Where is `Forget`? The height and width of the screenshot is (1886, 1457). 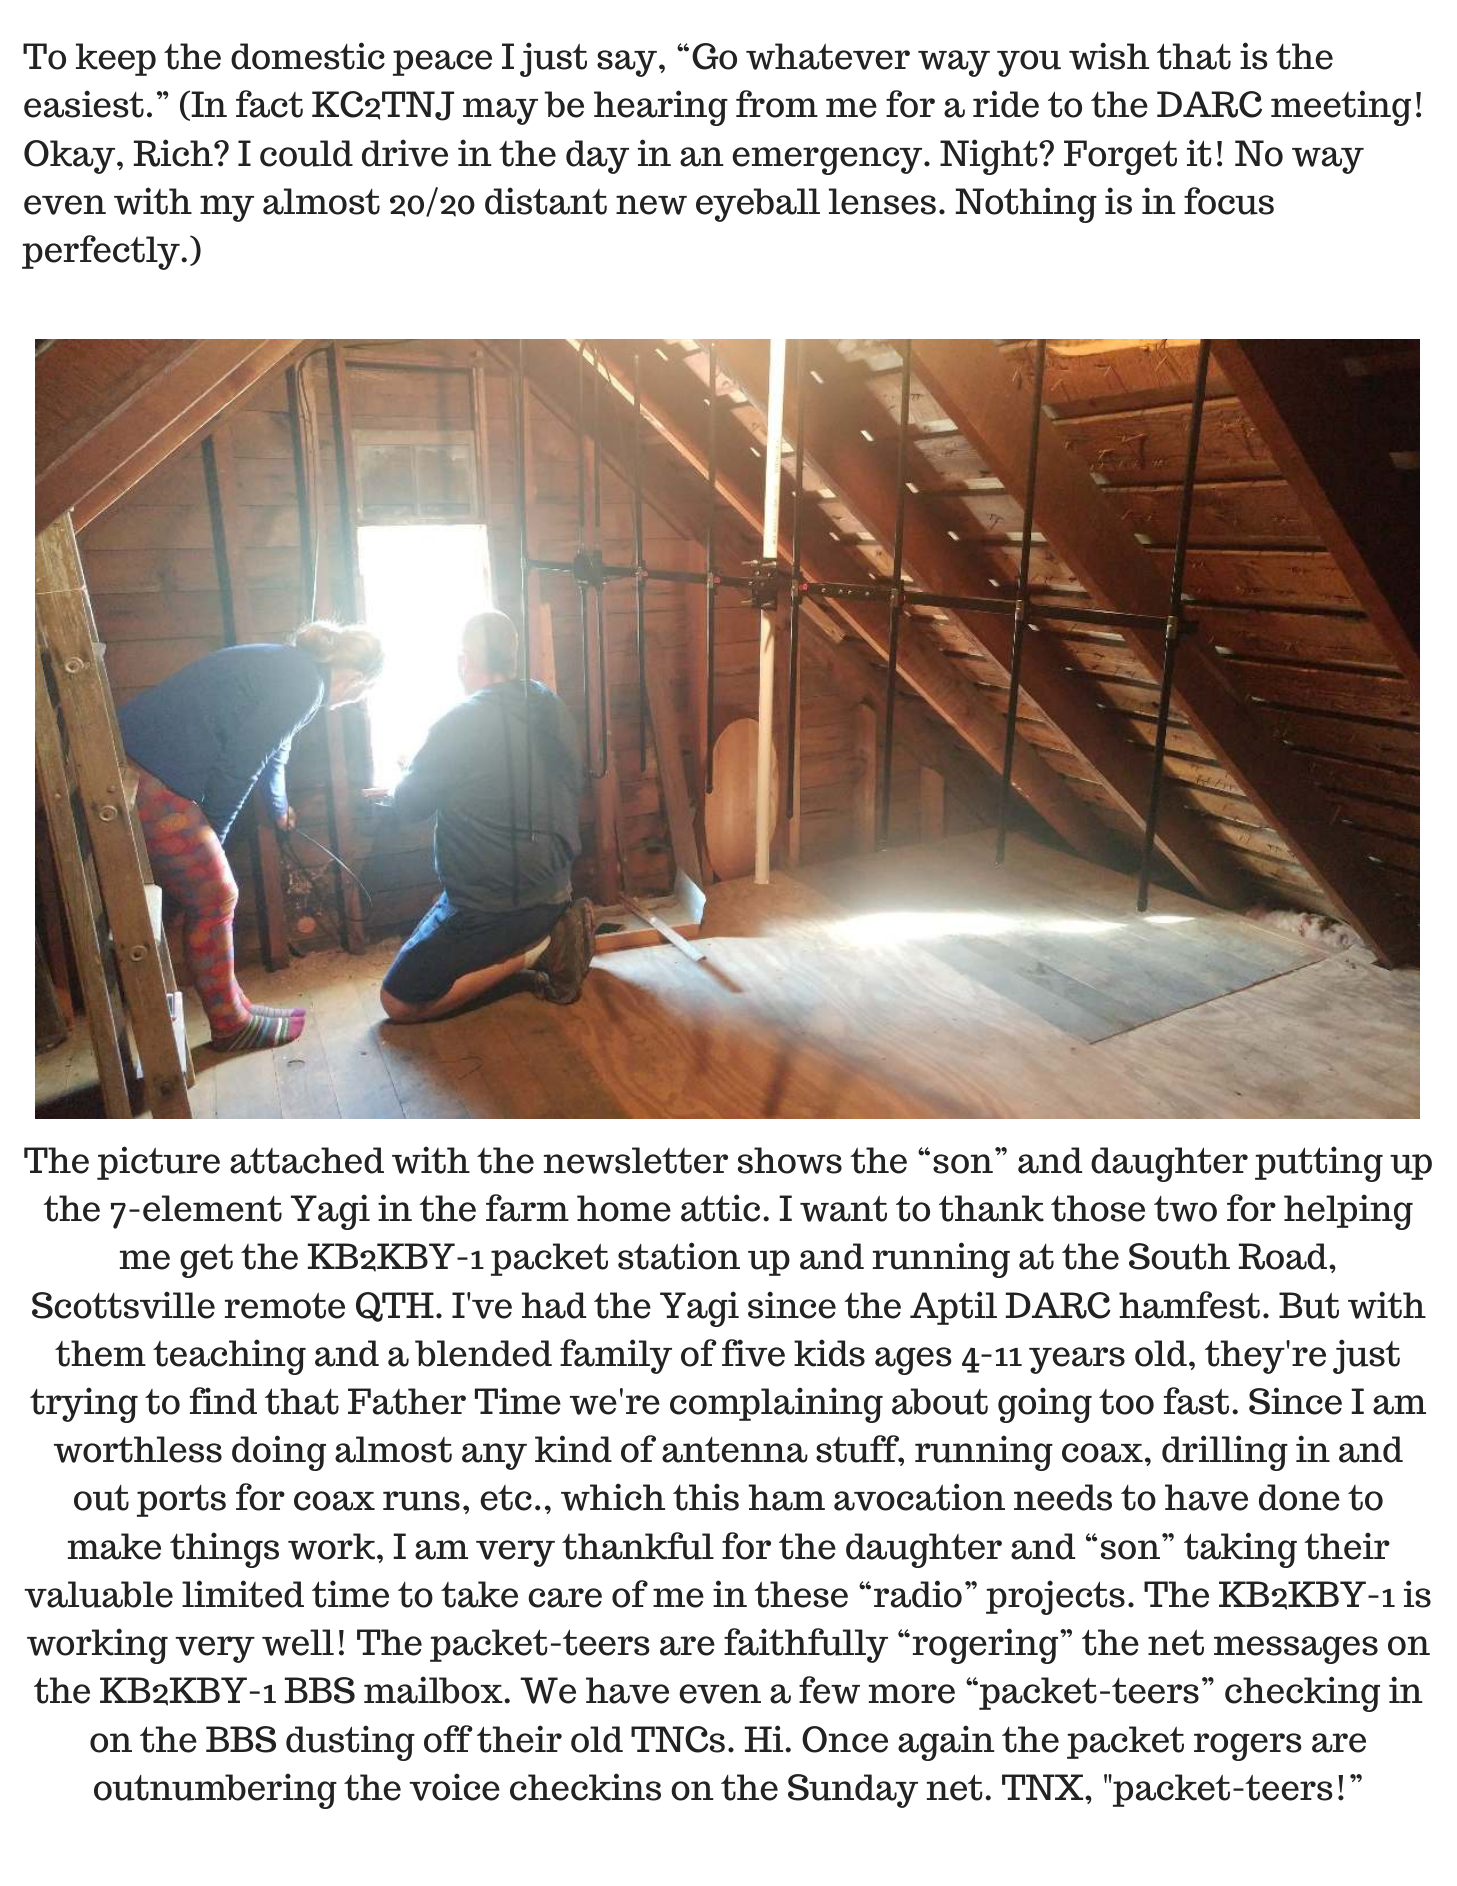
Forget is located at coordinates (1120, 157).
